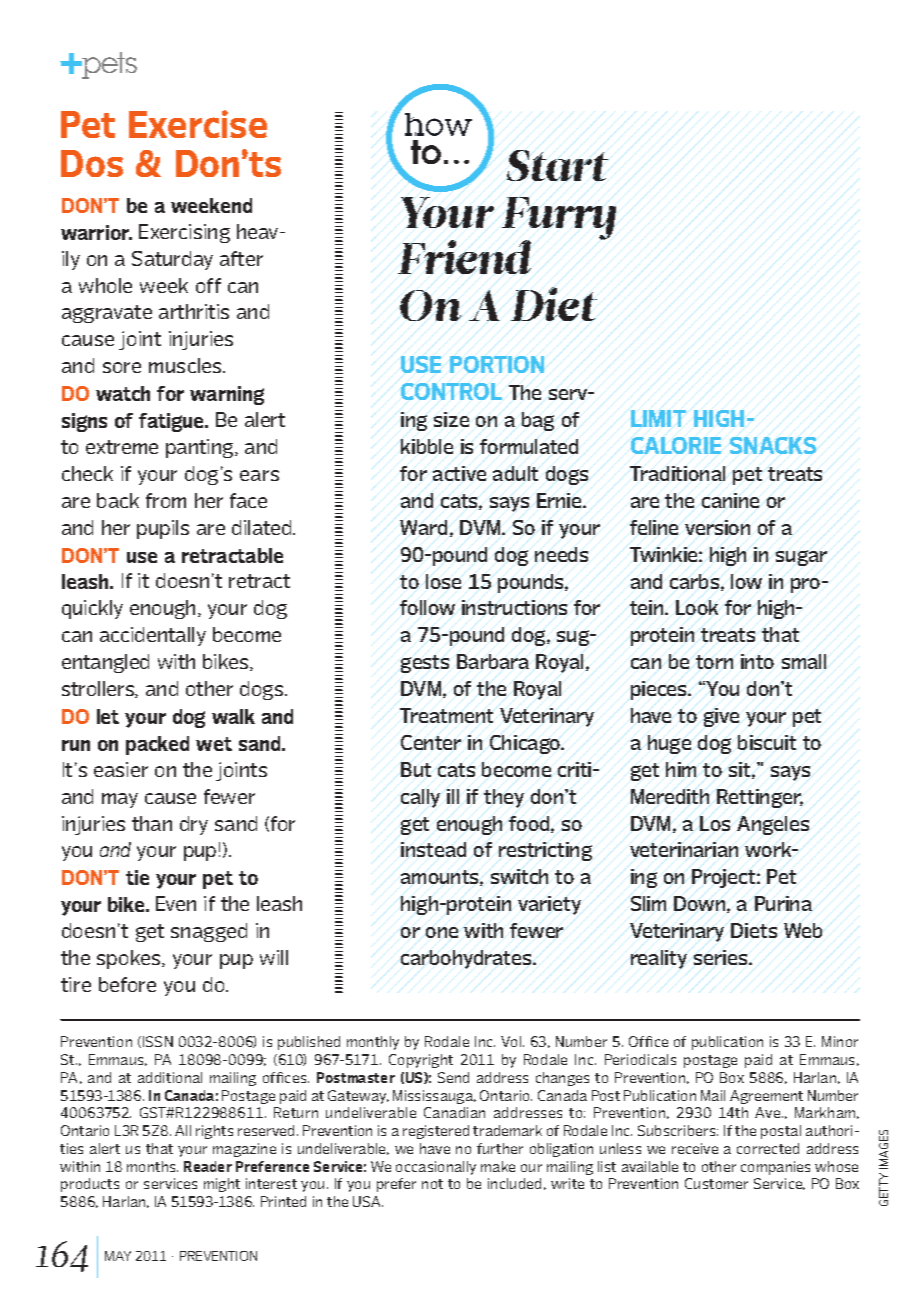 The image size is (924, 1308). What do you see at coordinates (198, 124) in the screenshot?
I see `Exercise` at bounding box center [198, 124].
